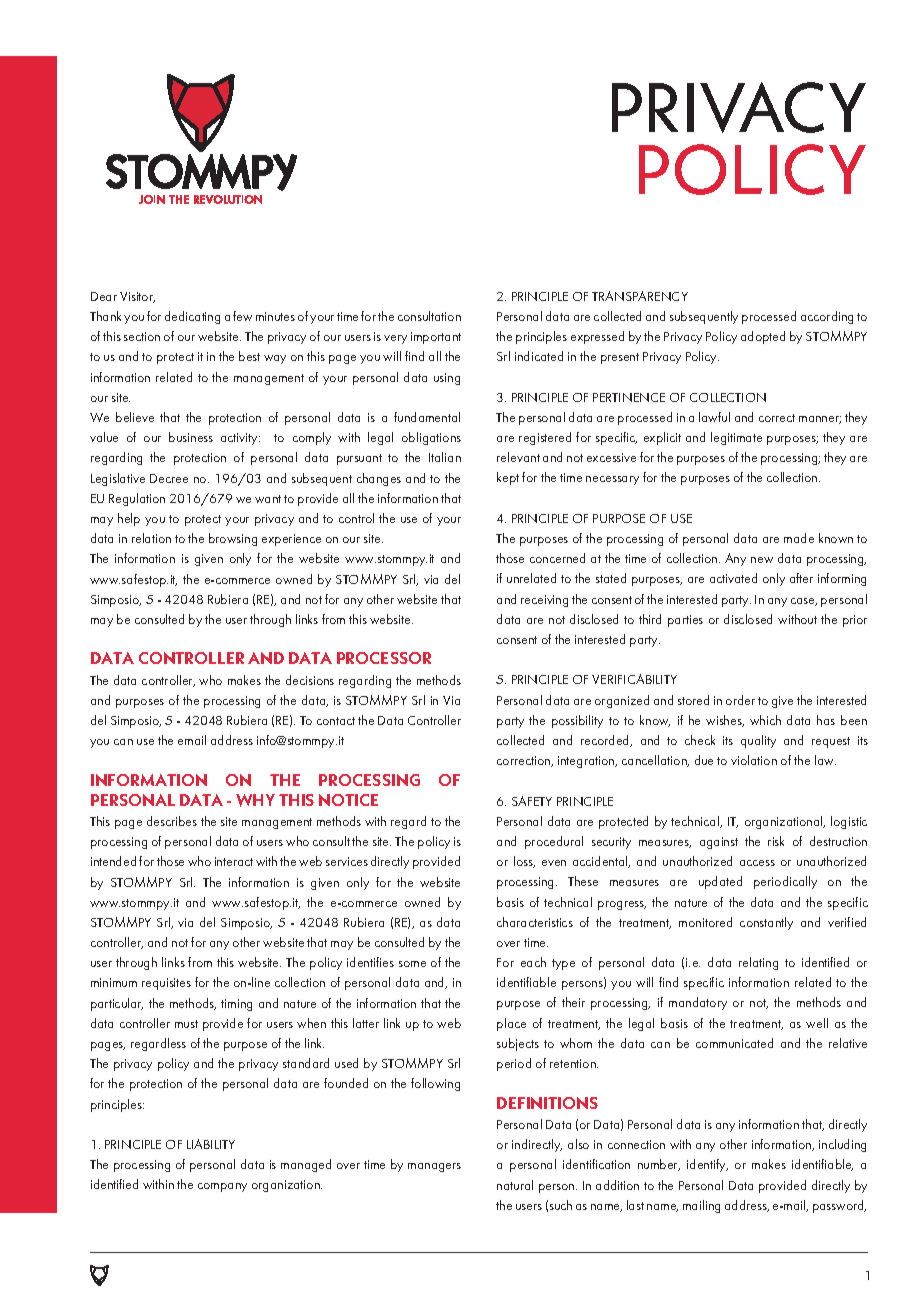 Image resolution: width=924 pixels, height=1308 pixels. What do you see at coordinates (799, 538) in the screenshot?
I see `made` at bounding box center [799, 538].
